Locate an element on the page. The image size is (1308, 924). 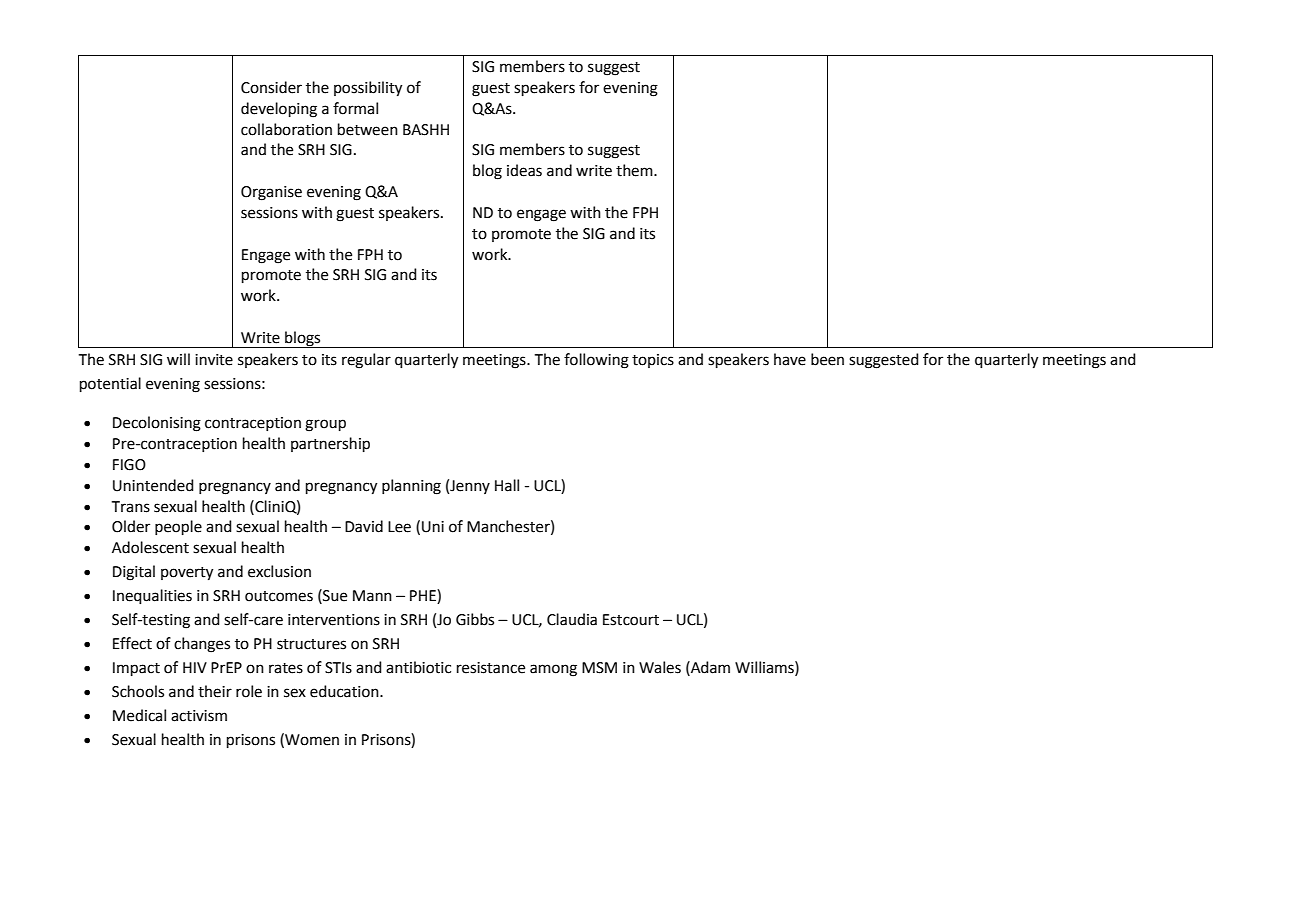
invite is located at coordinates (214, 360).
